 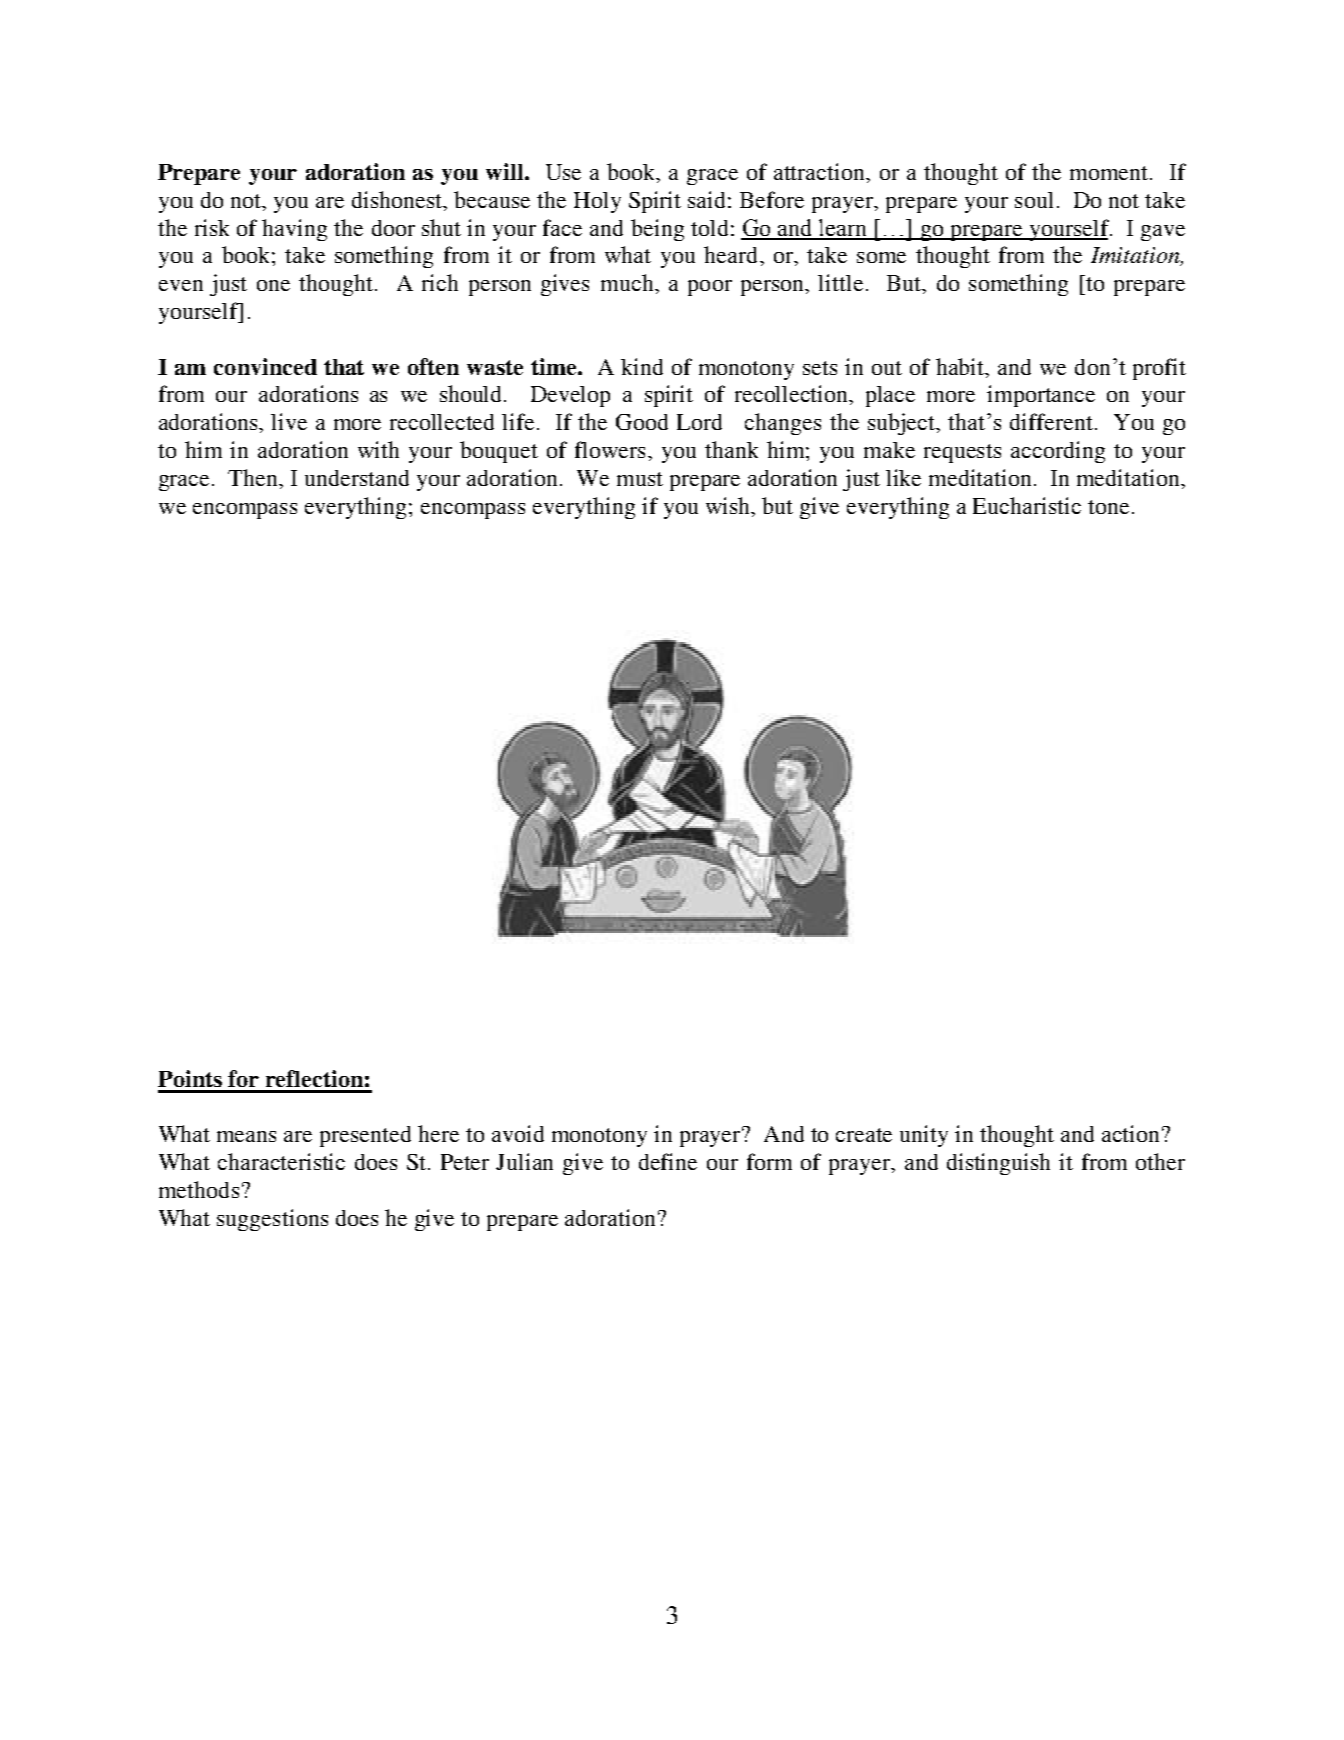 I want to click on Then, so click(x=254, y=477).
